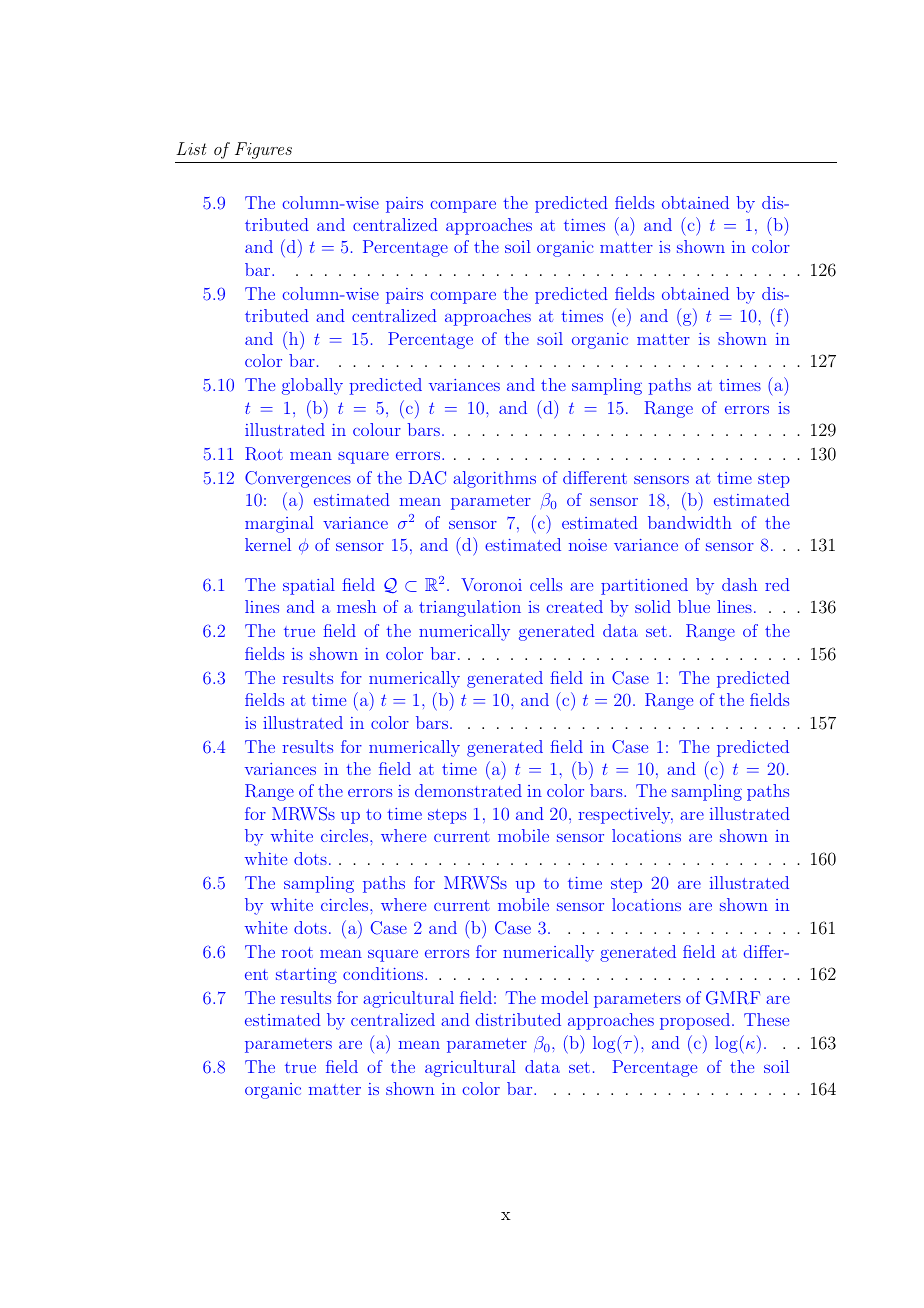 Image resolution: width=924 pixels, height=1308 pixels. What do you see at coordinates (470, 608) in the screenshot?
I see `triangulation` at bounding box center [470, 608].
